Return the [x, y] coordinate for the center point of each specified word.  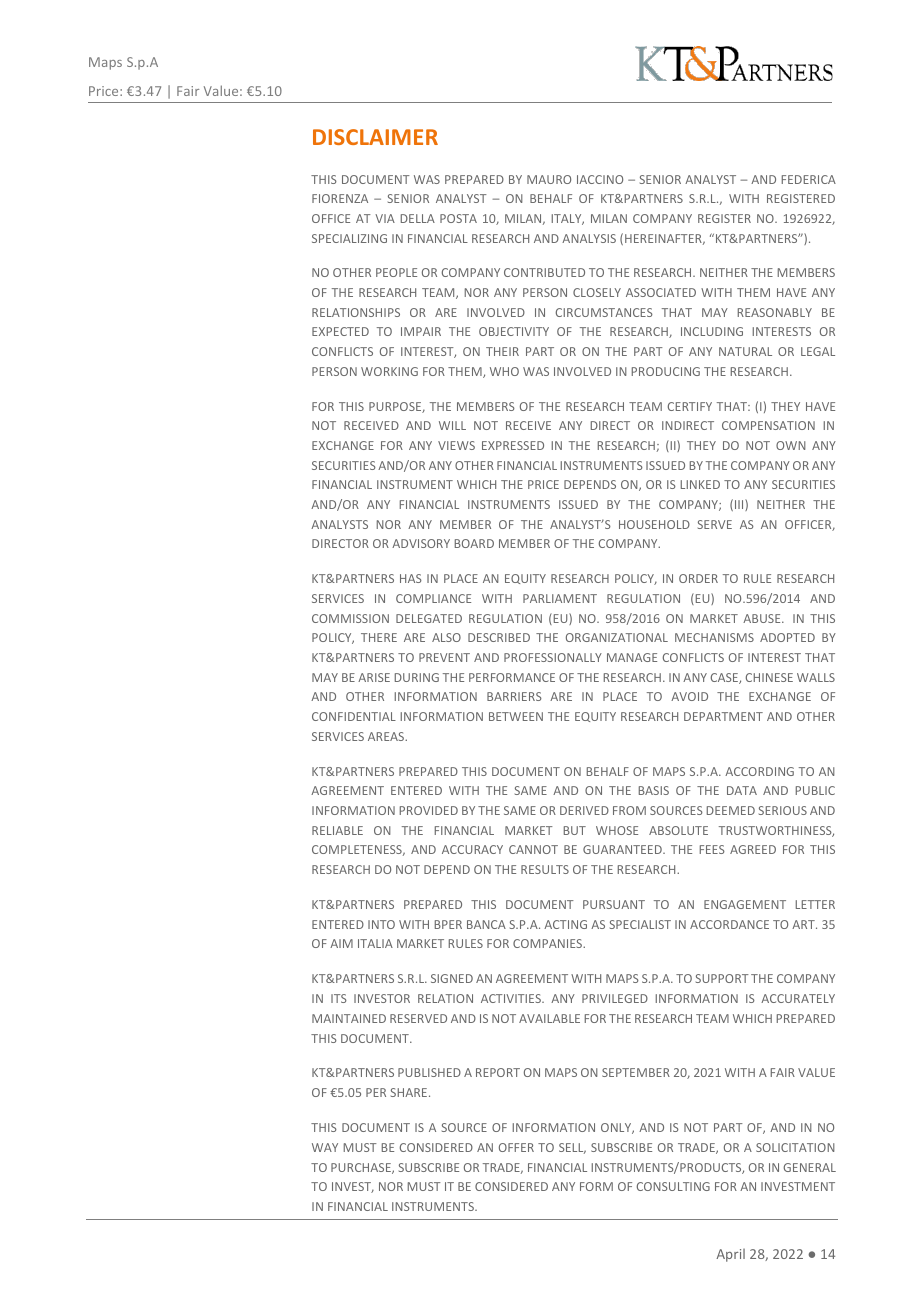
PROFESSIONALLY [553, 657]
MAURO [549, 179]
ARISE [374, 677]
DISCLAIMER [375, 137]
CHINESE [769, 677]
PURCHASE [362, 1168]
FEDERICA [809, 179]
